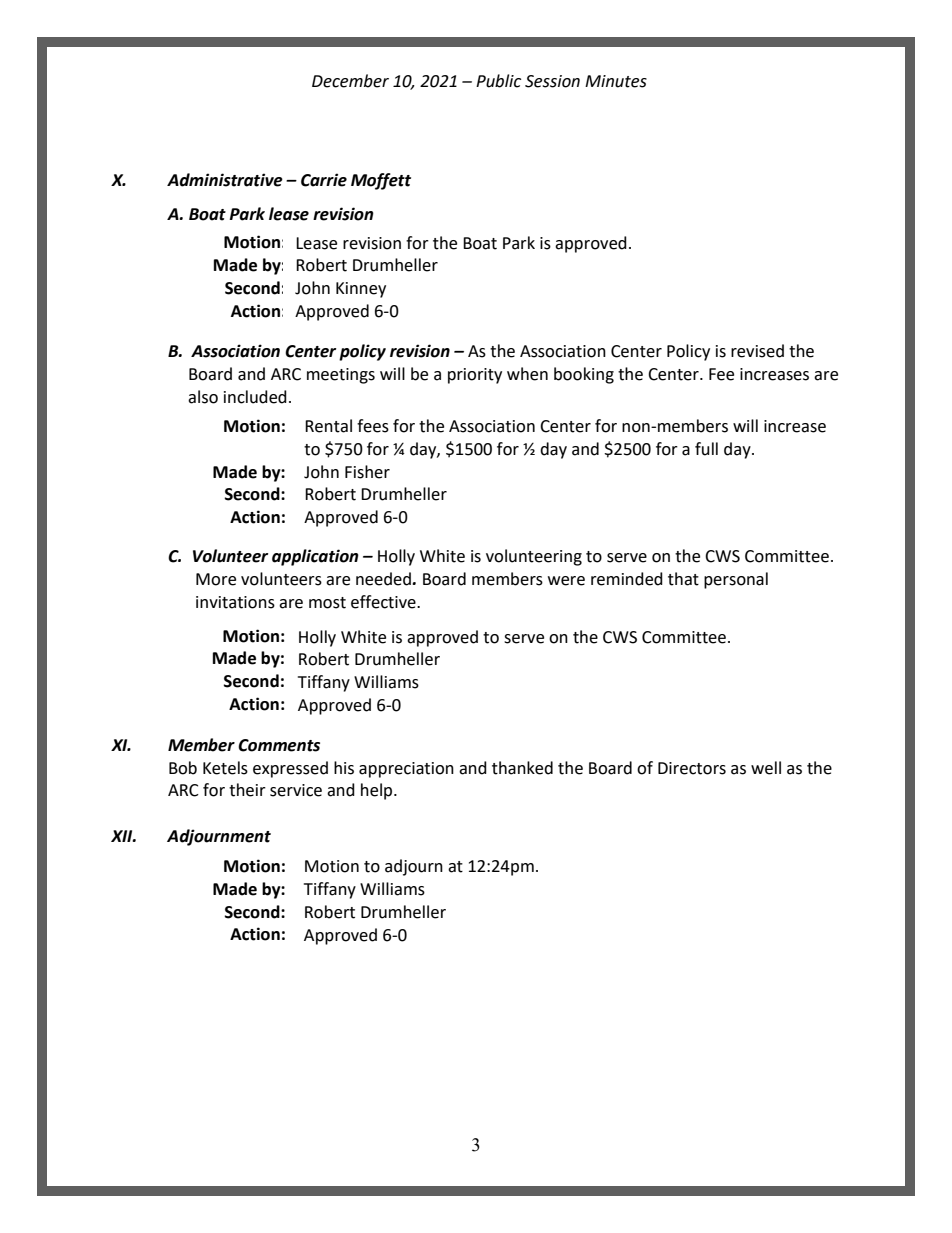  What do you see at coordinates (706, 449) in the screenshot?
I see `full` at bounding box center [706, 449].
